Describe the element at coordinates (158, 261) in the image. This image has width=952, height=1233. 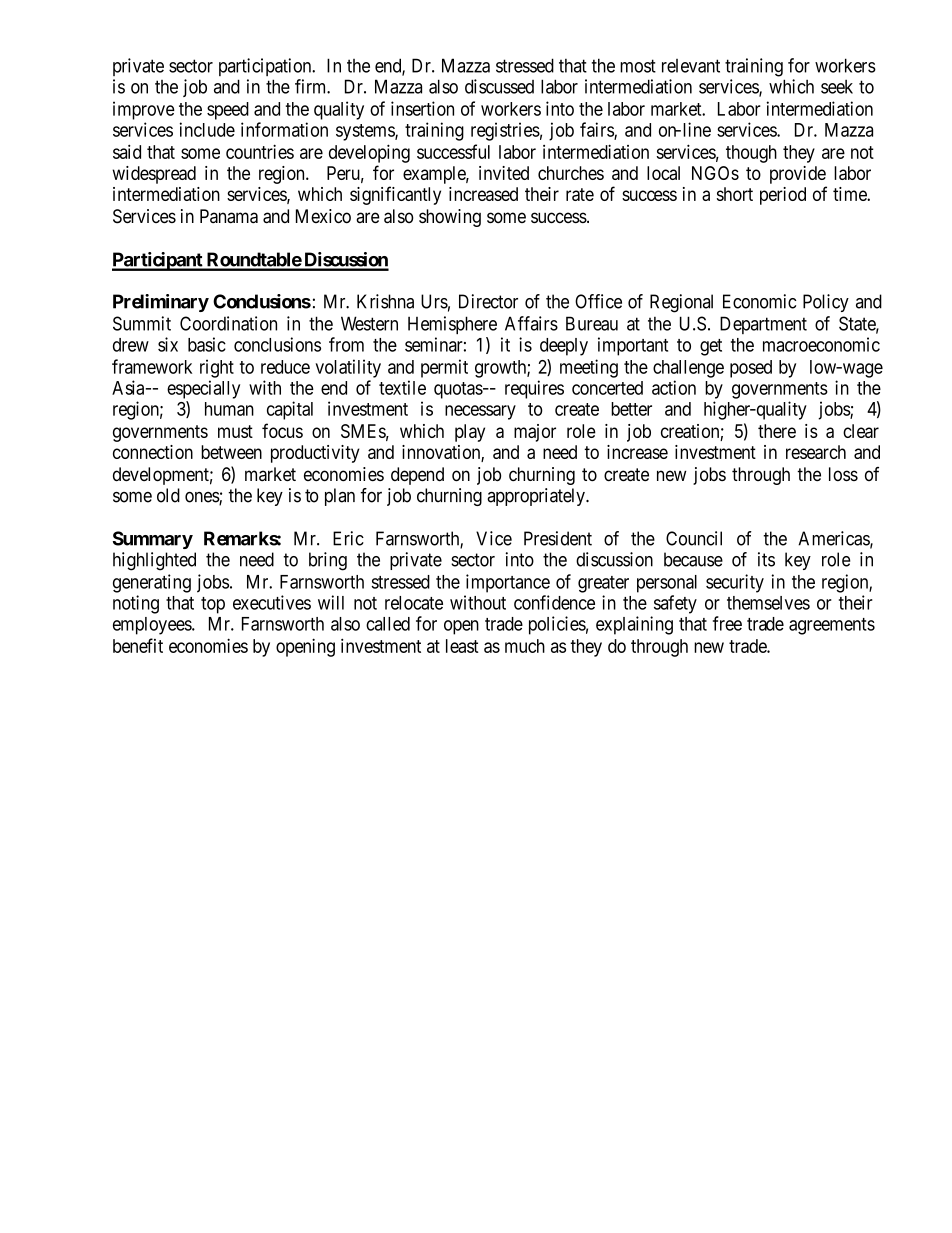
I see `Participant` at that location.
